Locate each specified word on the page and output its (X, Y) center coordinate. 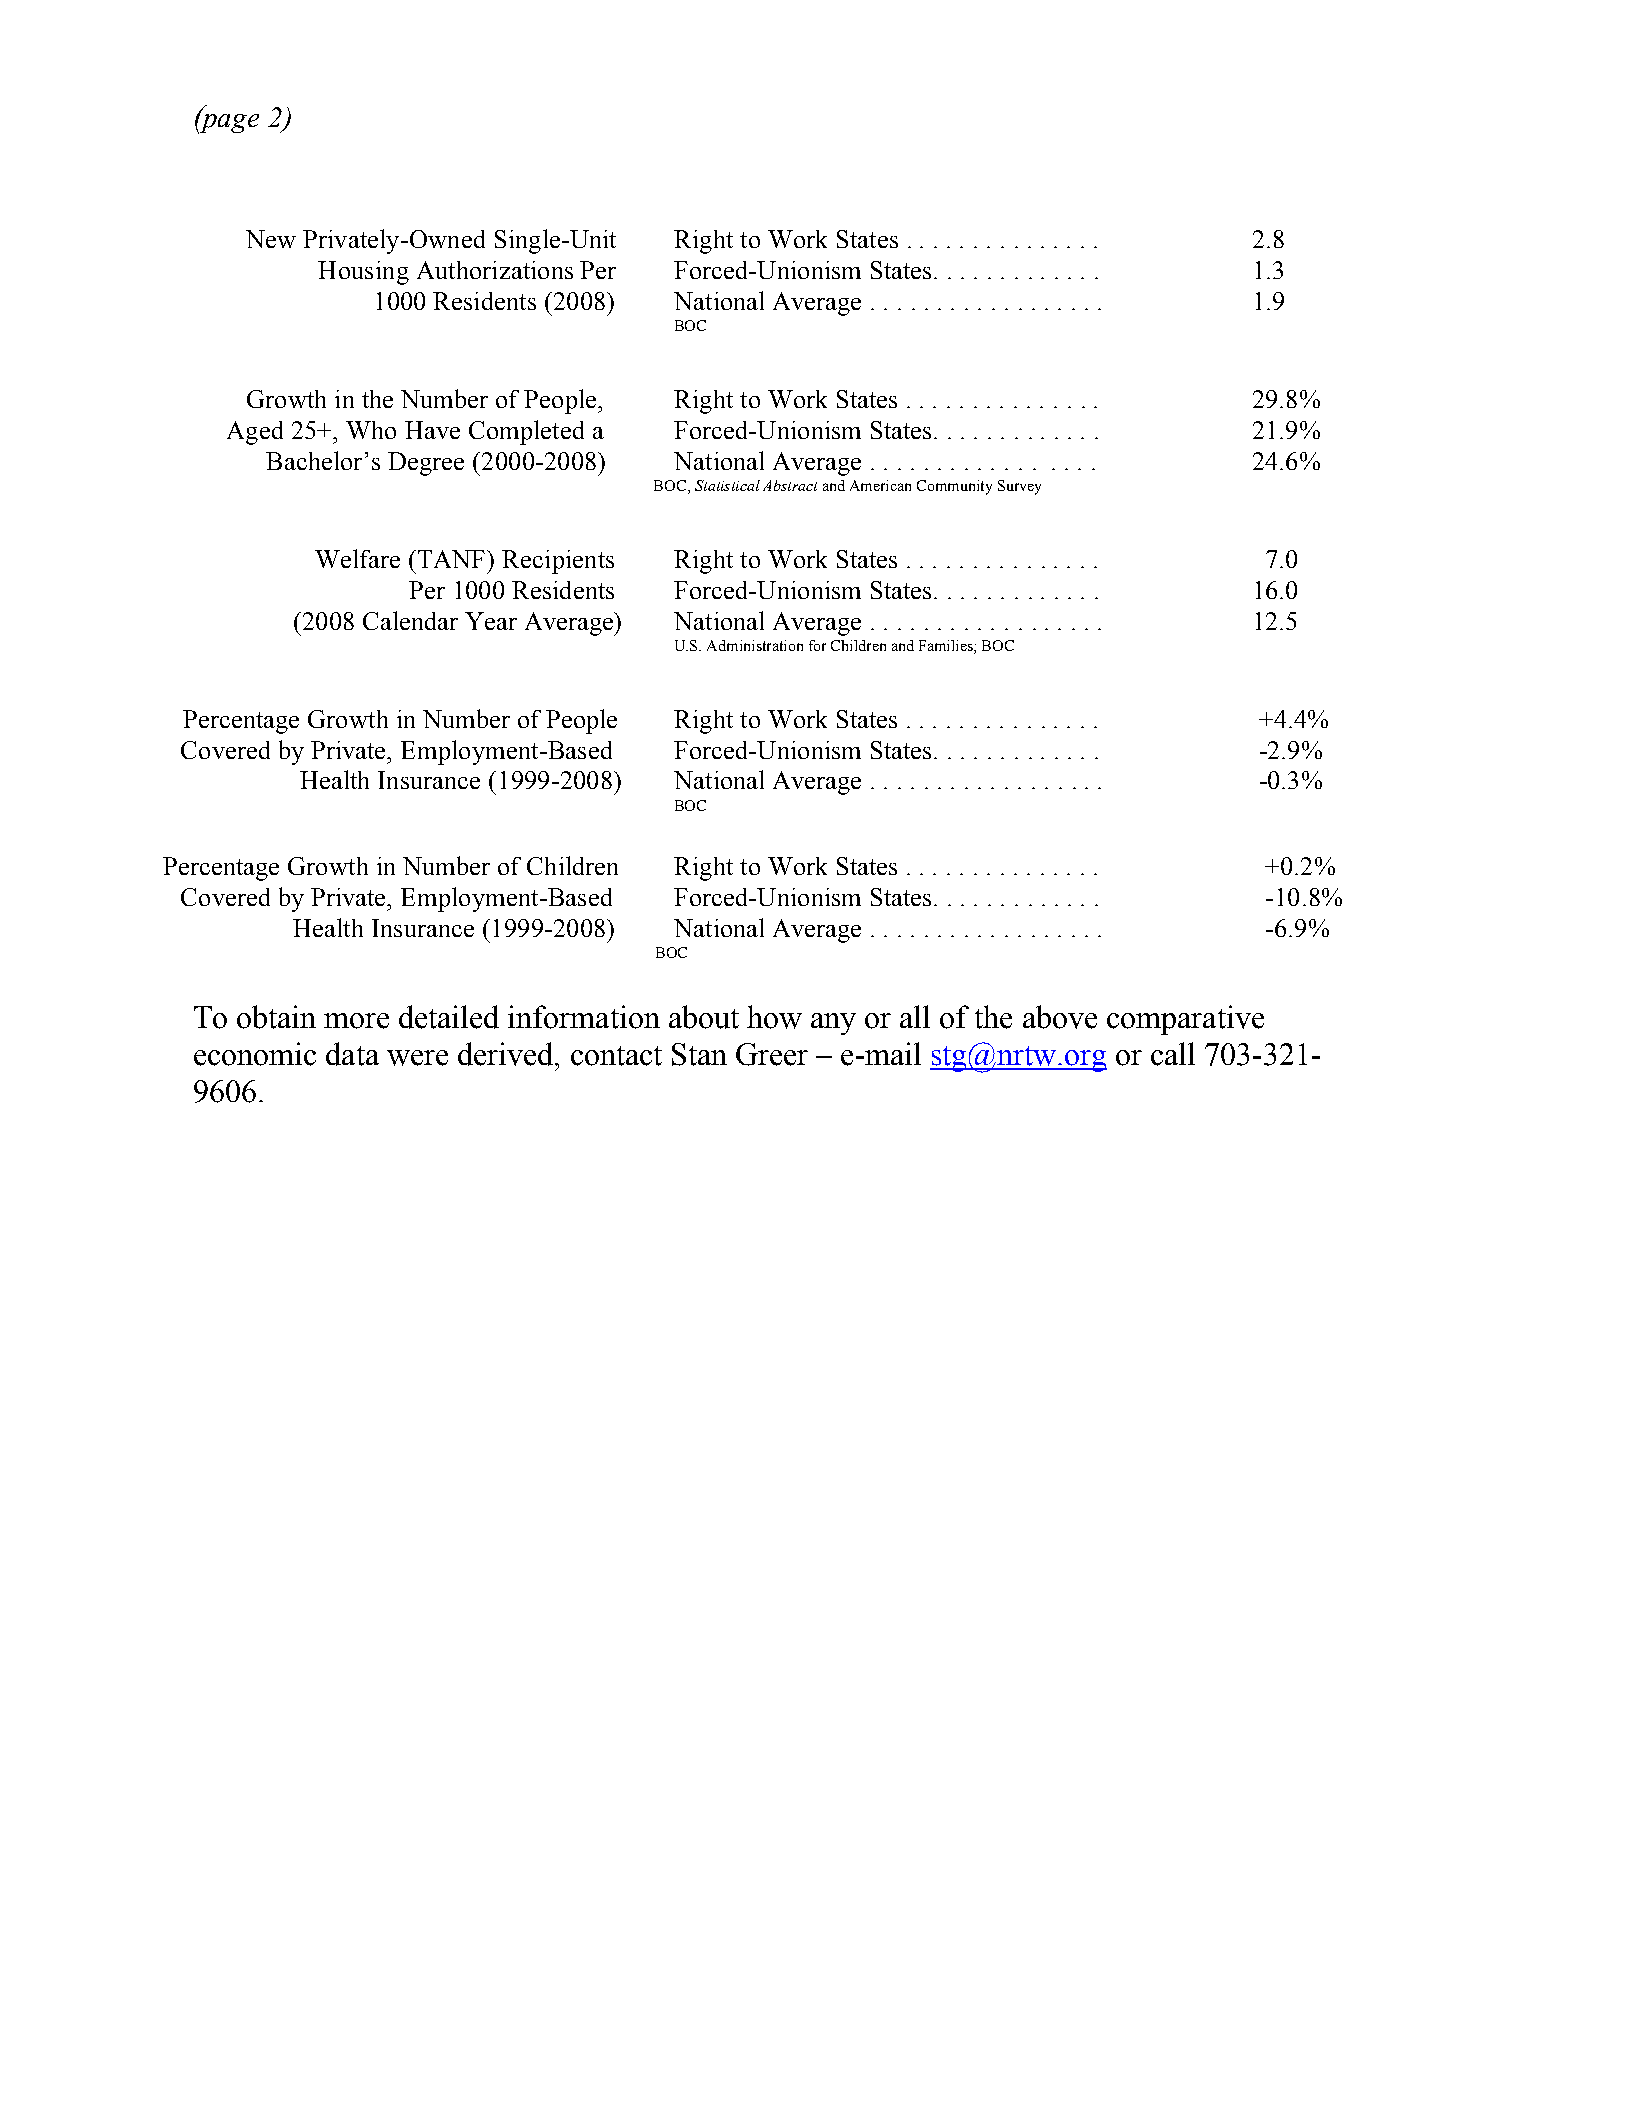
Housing (363, 273)
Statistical (727, 485)
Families (947, 645)
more (356, 1021)
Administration (755, 645)
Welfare (357, 558)
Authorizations (495, 270)
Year (491, 621)
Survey (1019, 487)
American (880, 485)
